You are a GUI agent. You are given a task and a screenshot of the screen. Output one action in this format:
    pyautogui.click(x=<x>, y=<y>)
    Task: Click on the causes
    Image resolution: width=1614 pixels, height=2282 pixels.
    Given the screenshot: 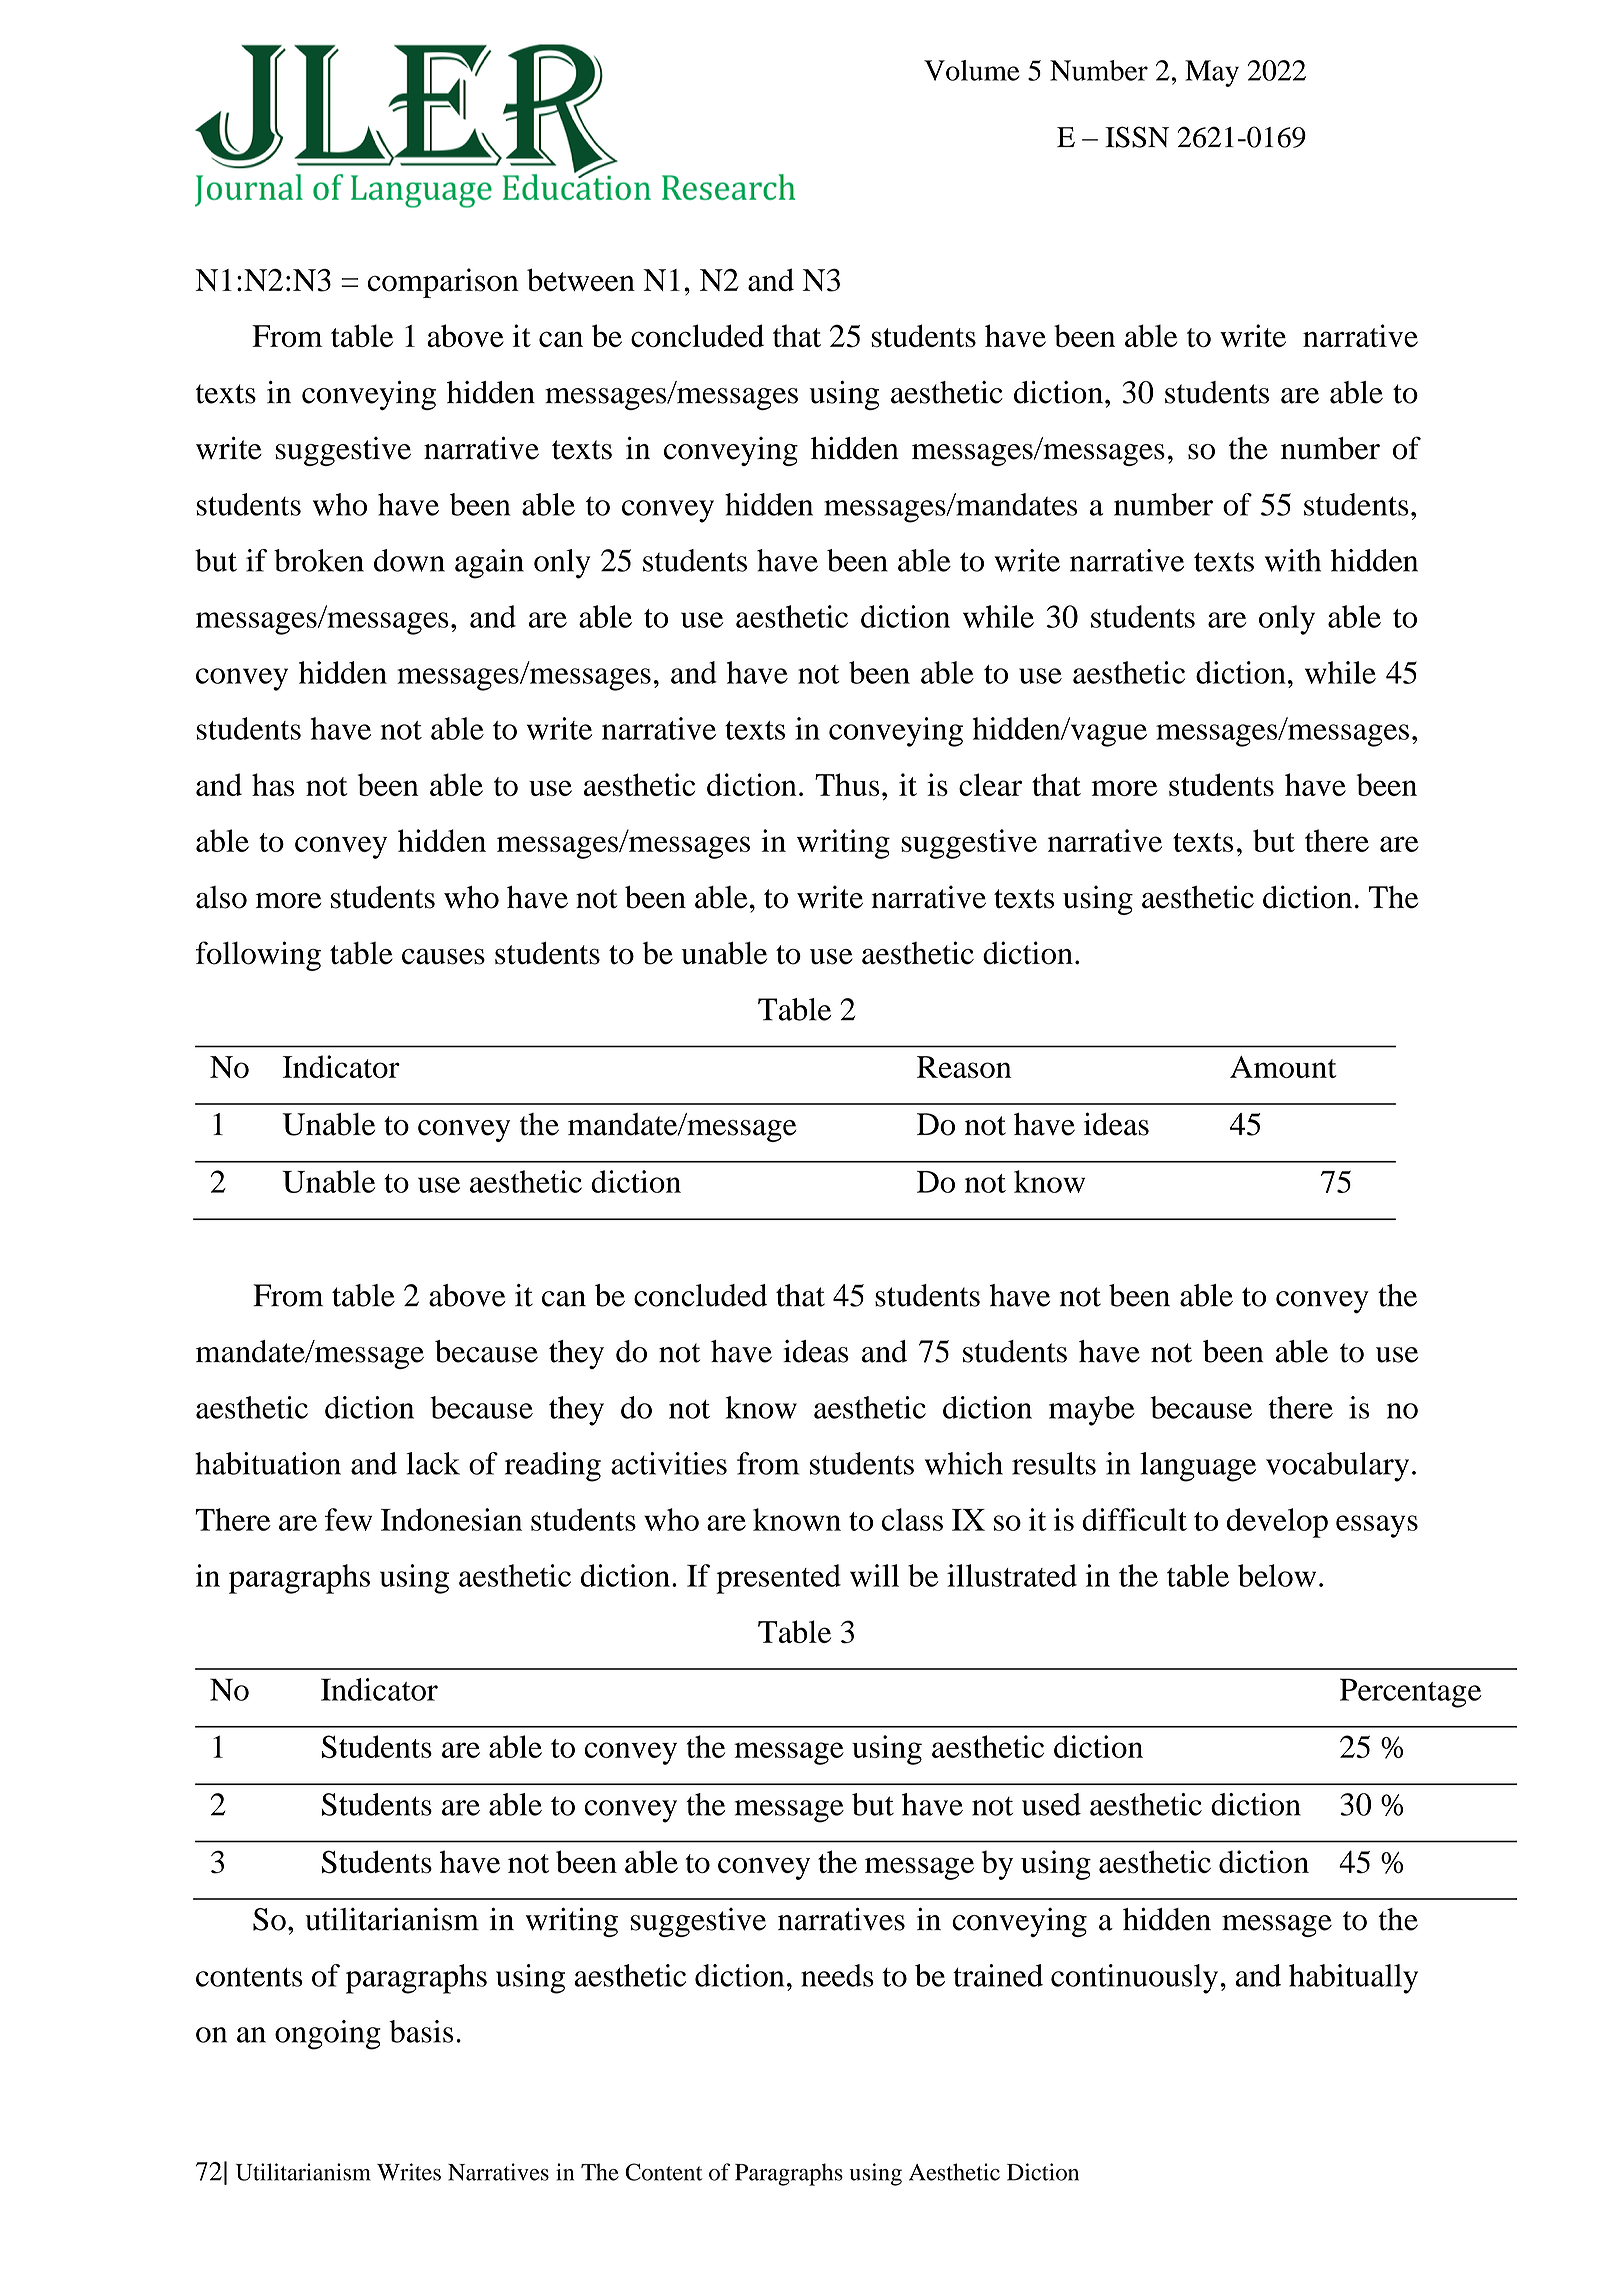 What is the action you would take?
    pyautogui.click(x=443, y=956)
